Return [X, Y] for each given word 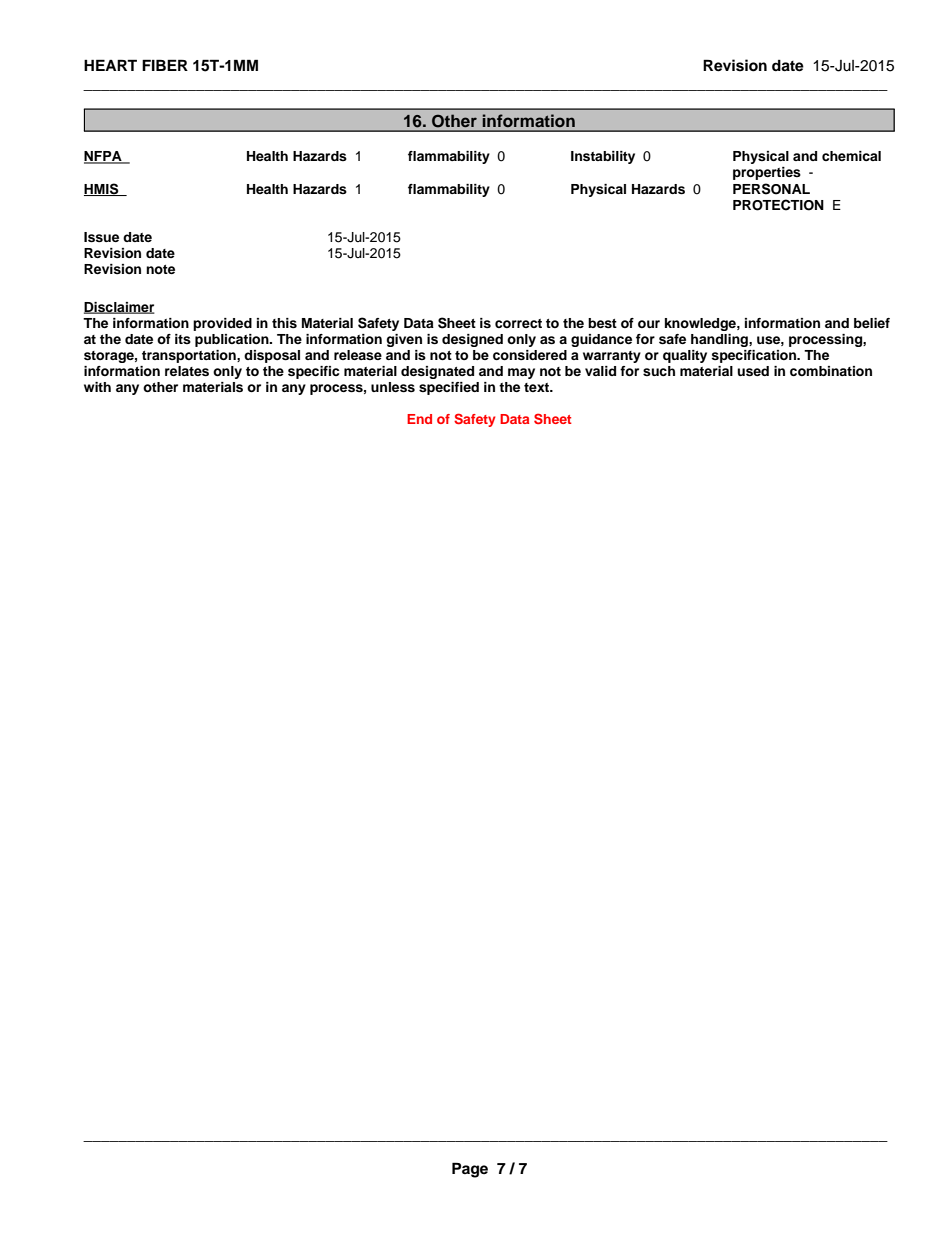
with [97, 387]
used [753, 371]
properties [767, 173]
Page [470, 1170]
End [419, 419]
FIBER [165, 65]
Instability [603, 157]
